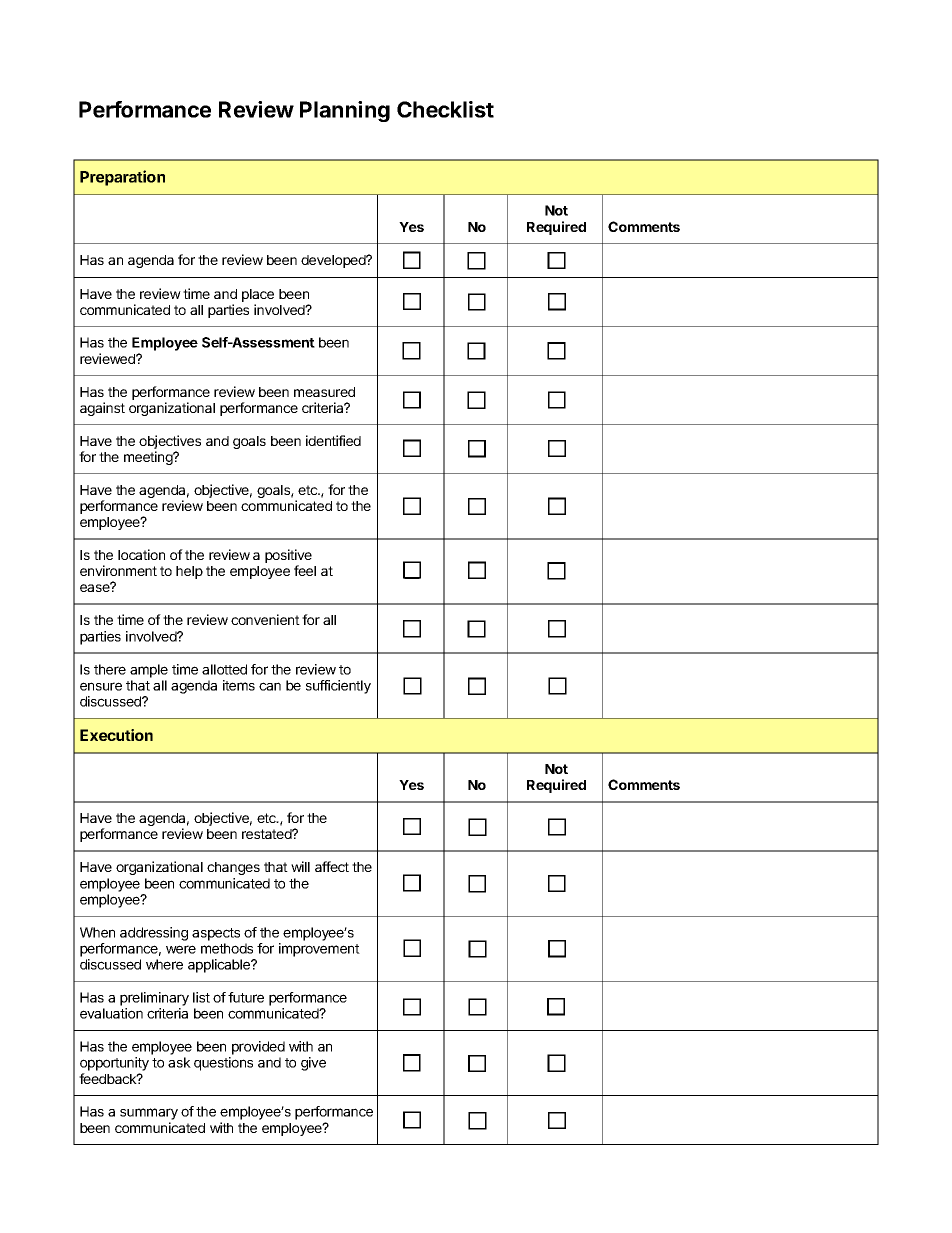  What do you see at coordinates (313, 1064) in the screenshot?
I see `give` at bounding box center [313, 1064].
